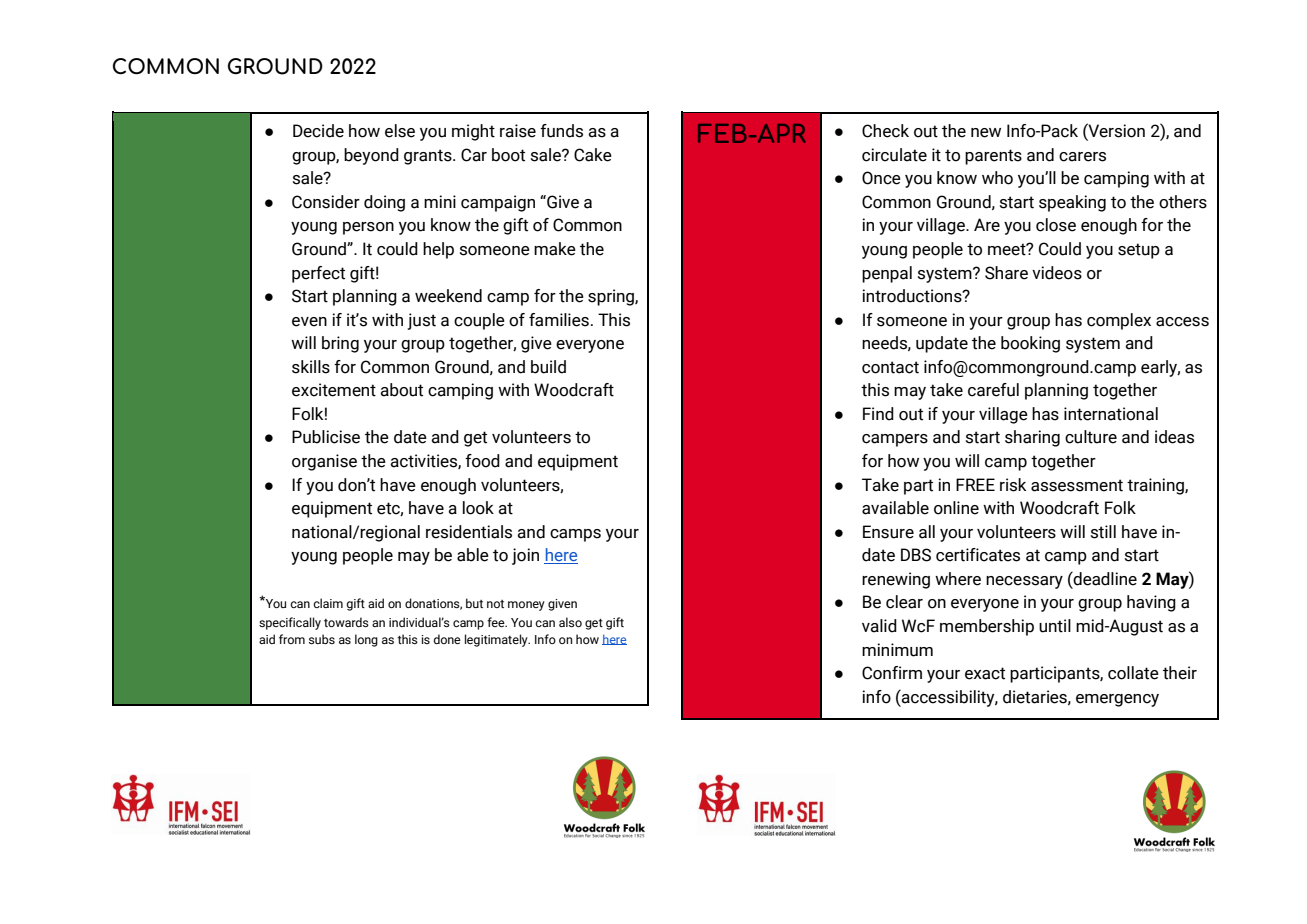  What do you see at coordinates (366, 640) in the screenshot?
I see `long` at bounding box center [366, 640].
